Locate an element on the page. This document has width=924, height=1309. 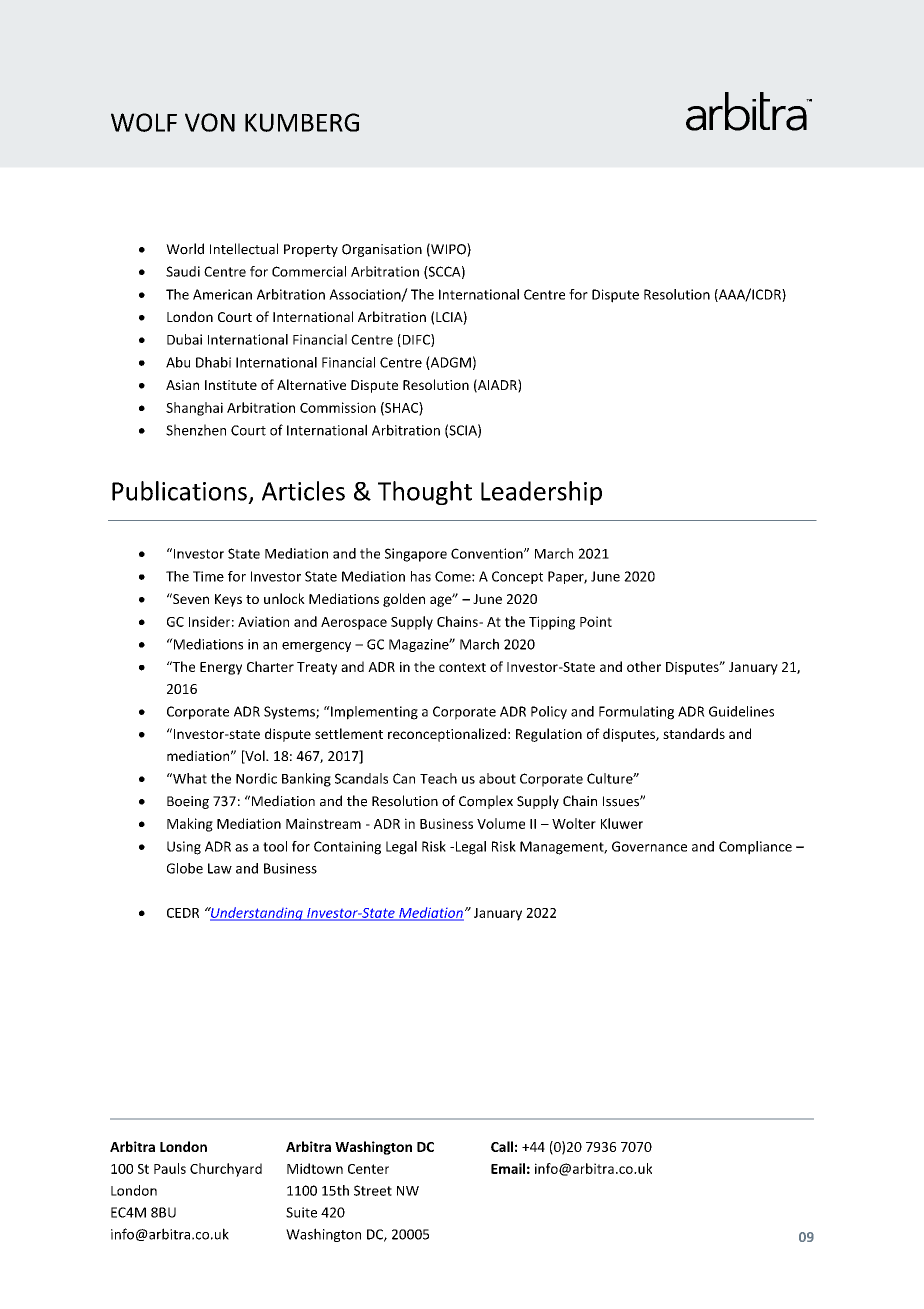
Churchyard is located at coordinates (226, 1170).
